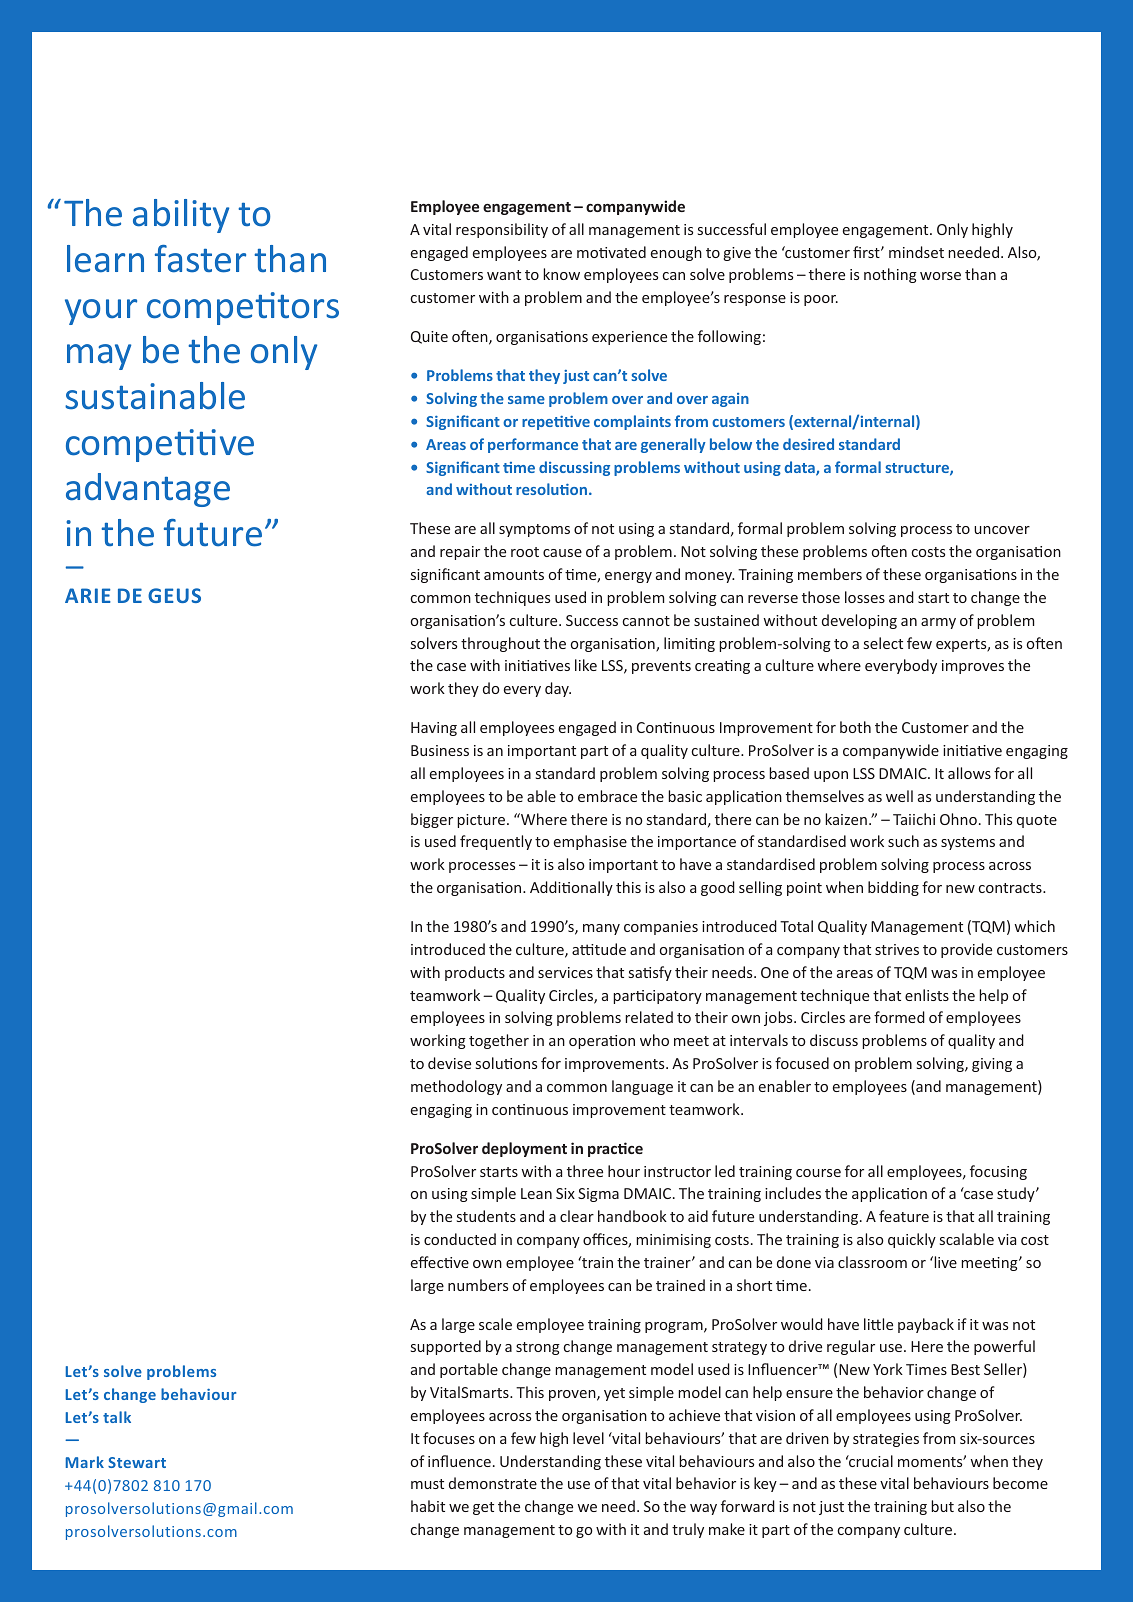  Describe the element at coordinates (200, 259) in the image. I see `faster` at that location.
